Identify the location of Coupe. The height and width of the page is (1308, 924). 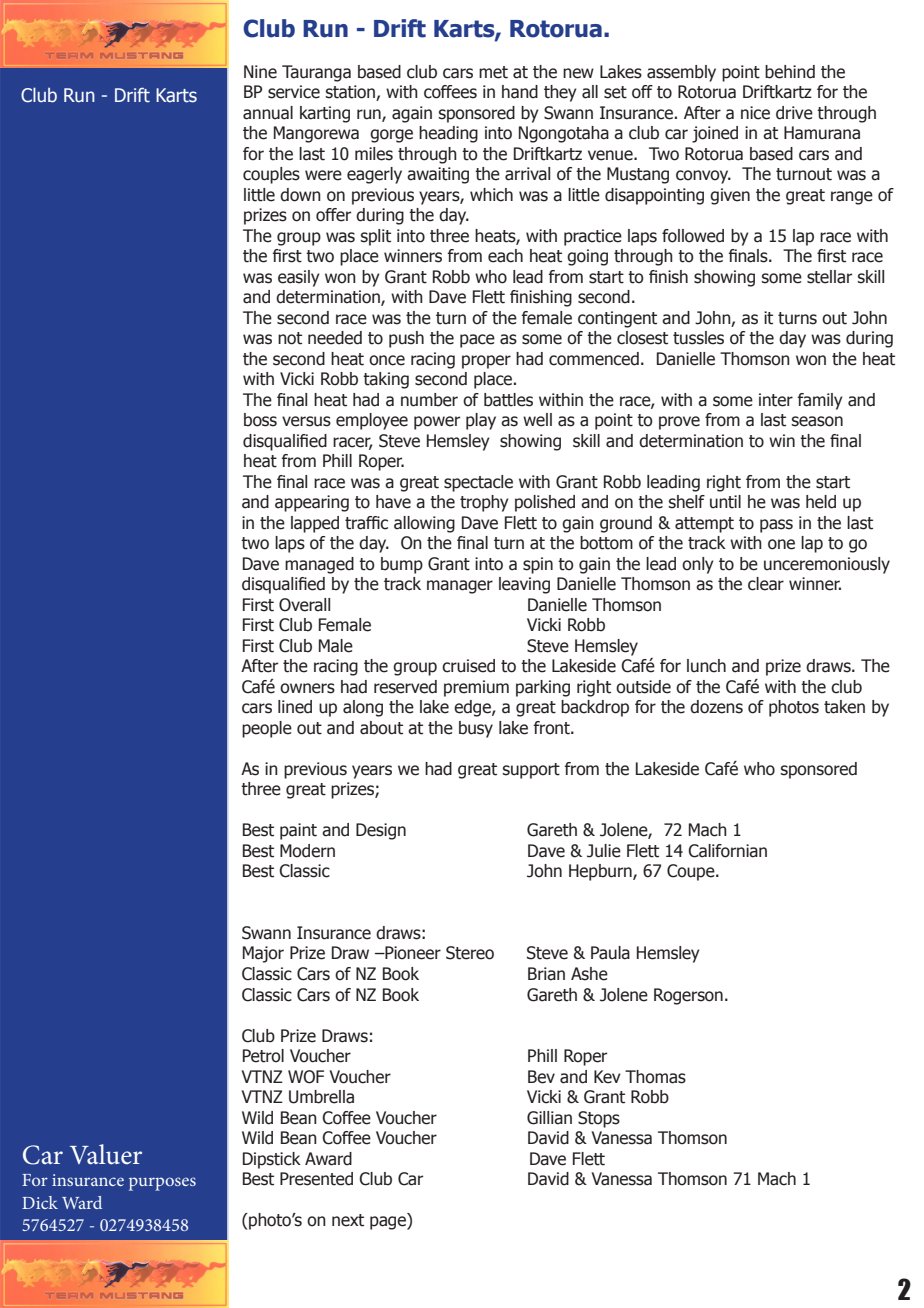
(692, 872).
